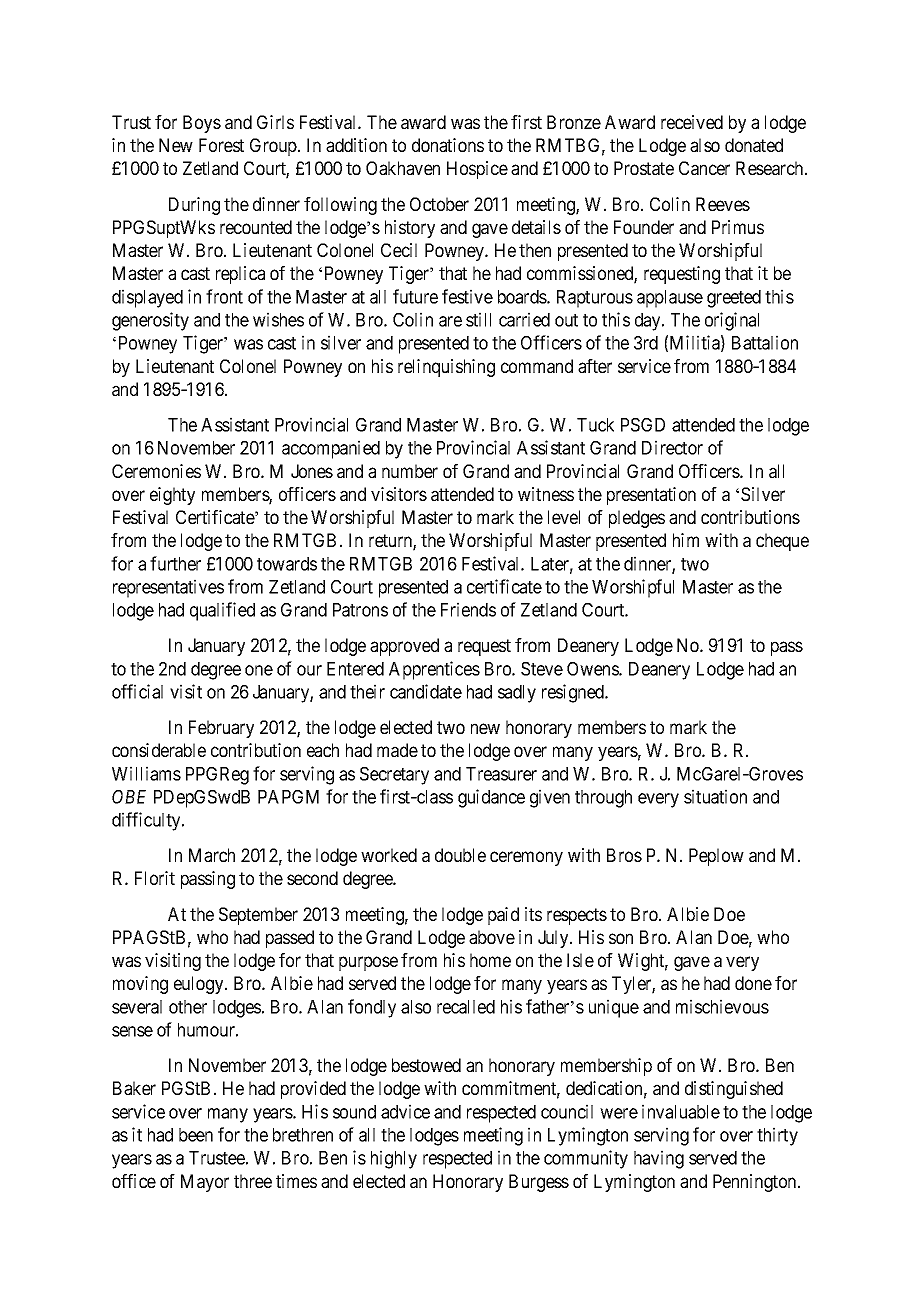 The image size is (924, 1308). Describe the element at coordinates (434, 670) in the image. I see `Apprentices` at that location.
